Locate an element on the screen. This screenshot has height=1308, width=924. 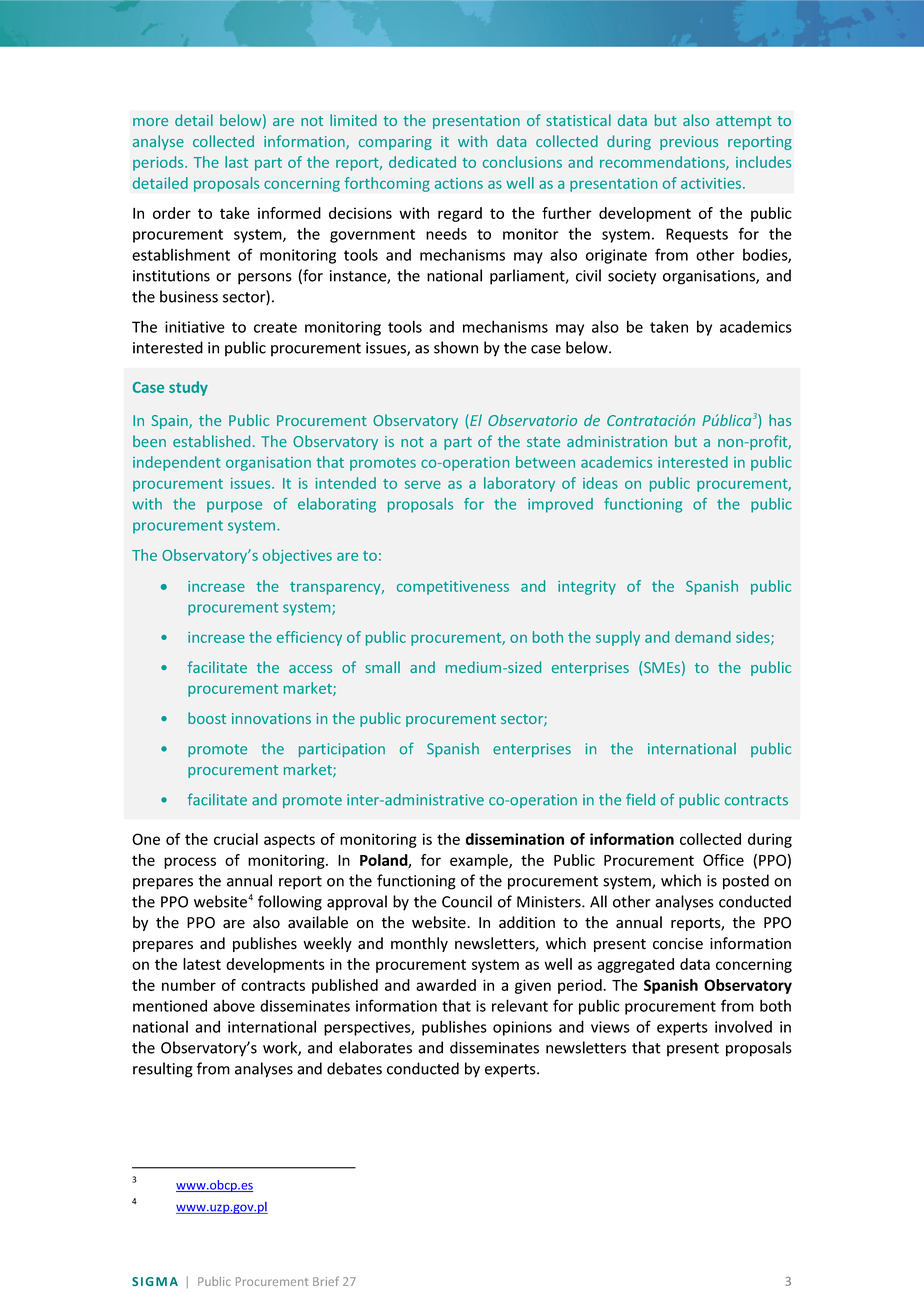
study is located at coordinates (188, 388).
